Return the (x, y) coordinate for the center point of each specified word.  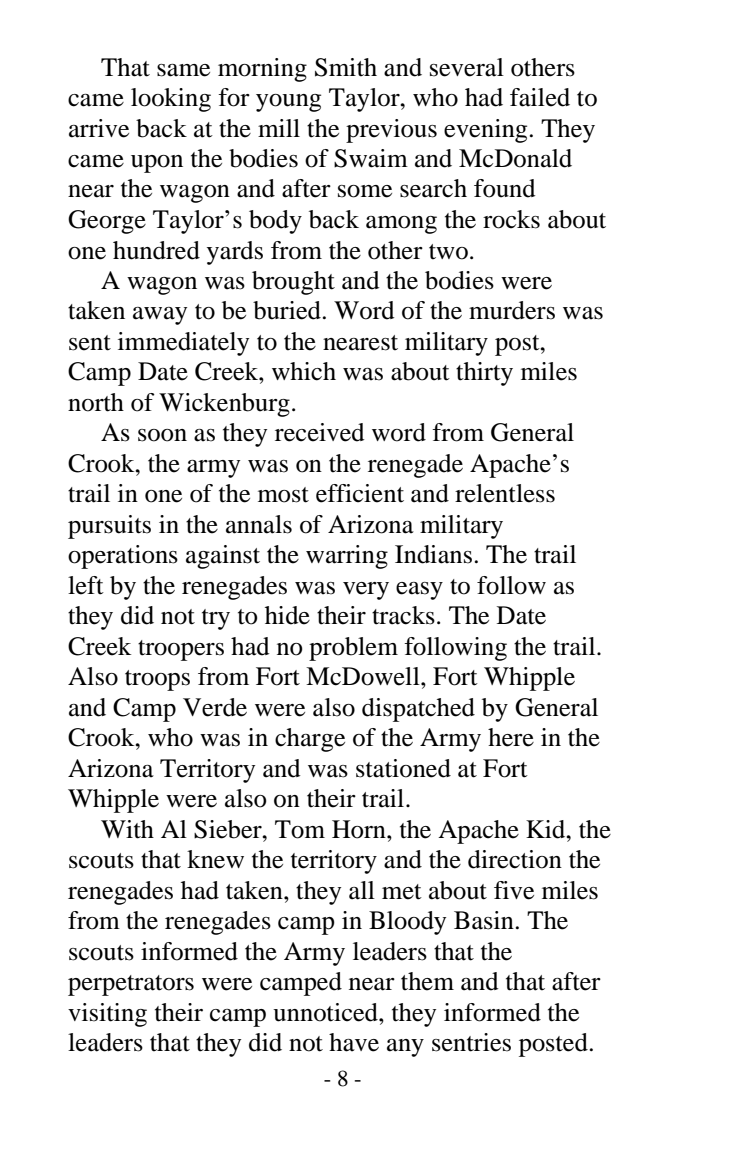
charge (310, 740)
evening (485, 131)
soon (162, 435)
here (511, 737)
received (320, 432)
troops (157, 680)
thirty (484, 374)
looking (171, 100)
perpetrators (131, 985)
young (288, 103)
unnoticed (326, 1012)
